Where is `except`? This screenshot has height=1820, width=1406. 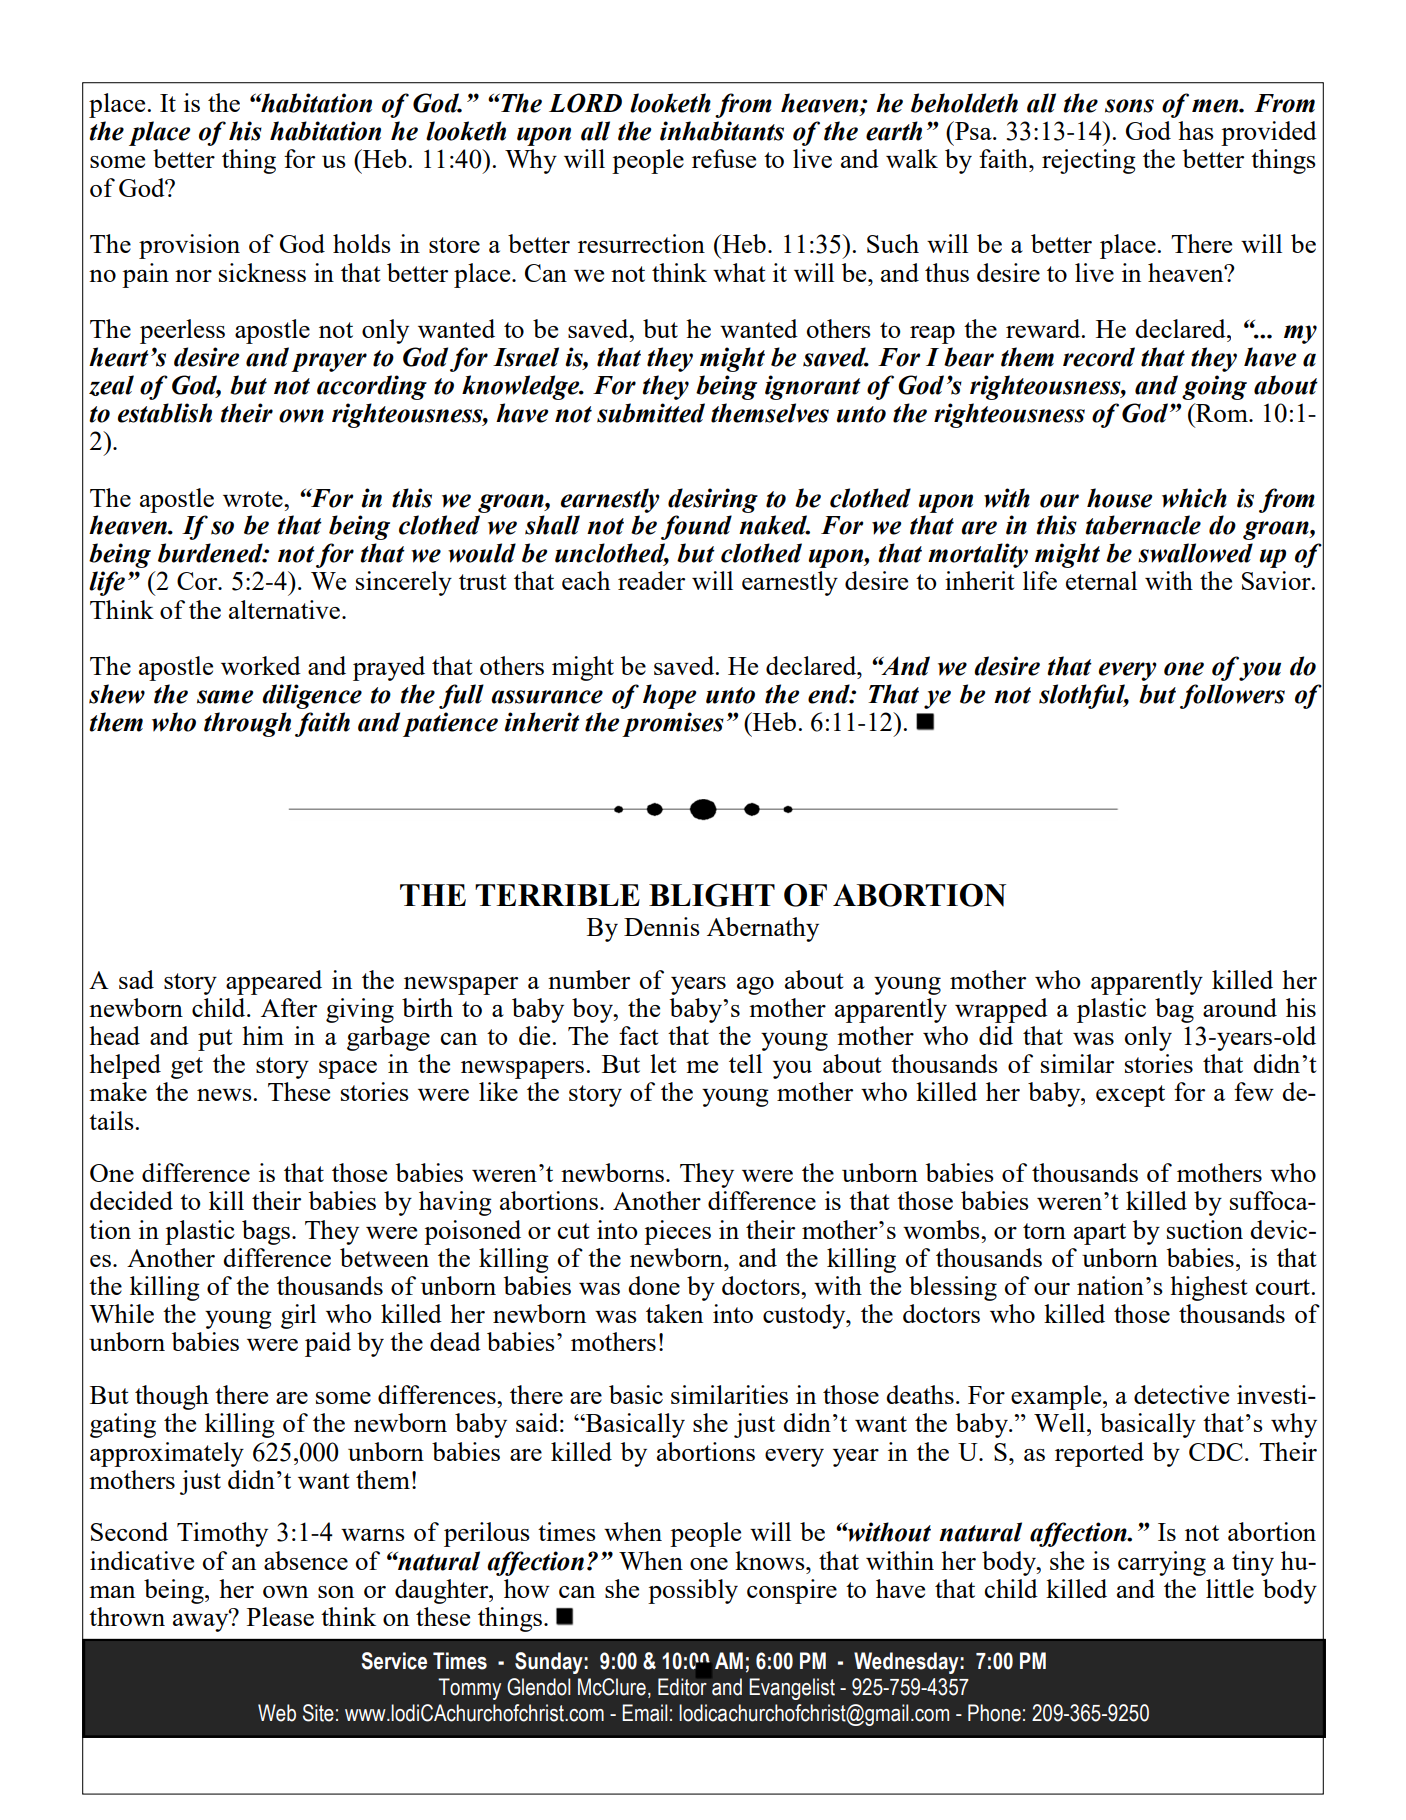 except is located at coordinates (1130, 1096).
